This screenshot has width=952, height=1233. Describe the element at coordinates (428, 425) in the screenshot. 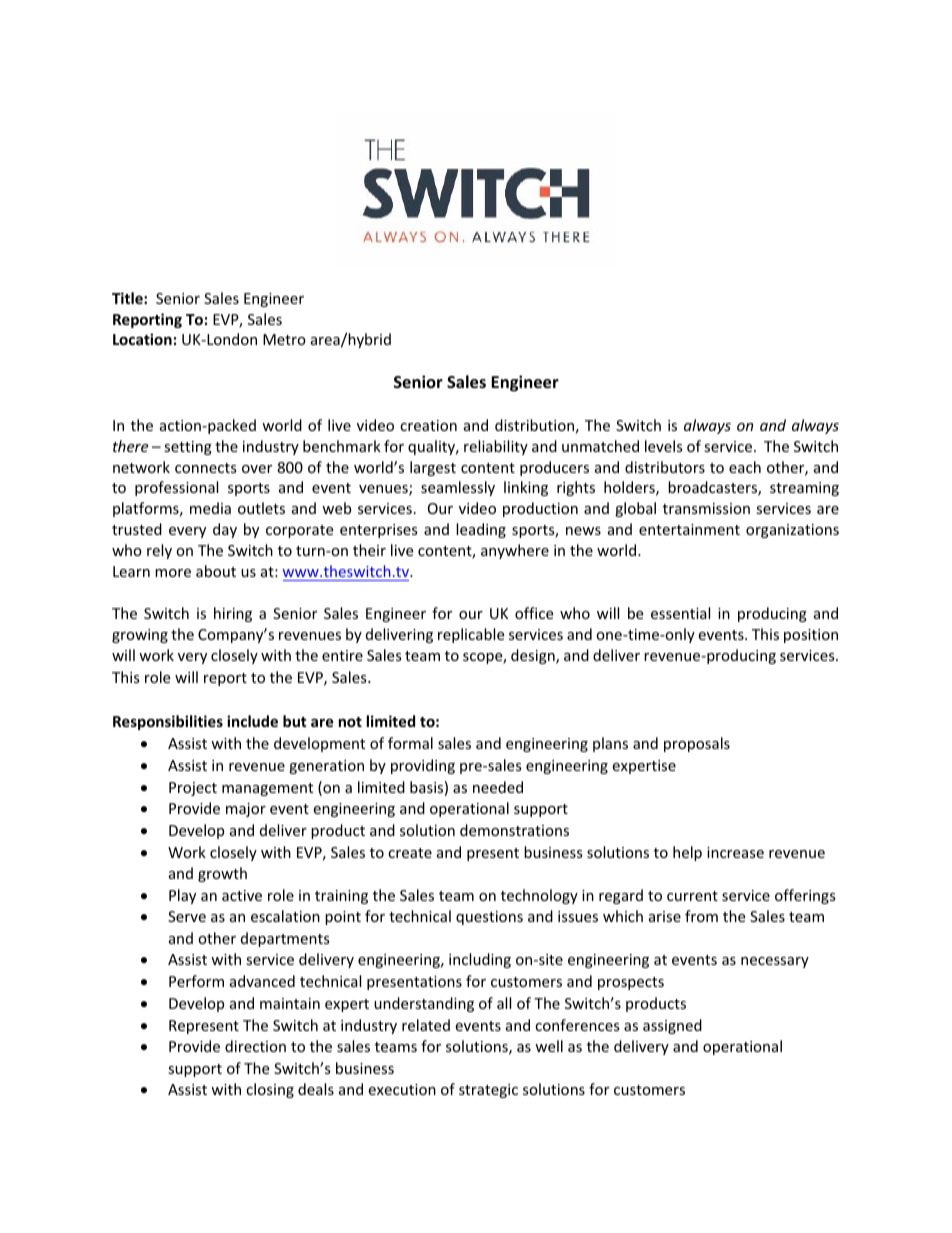

I see `creation` at that location.
